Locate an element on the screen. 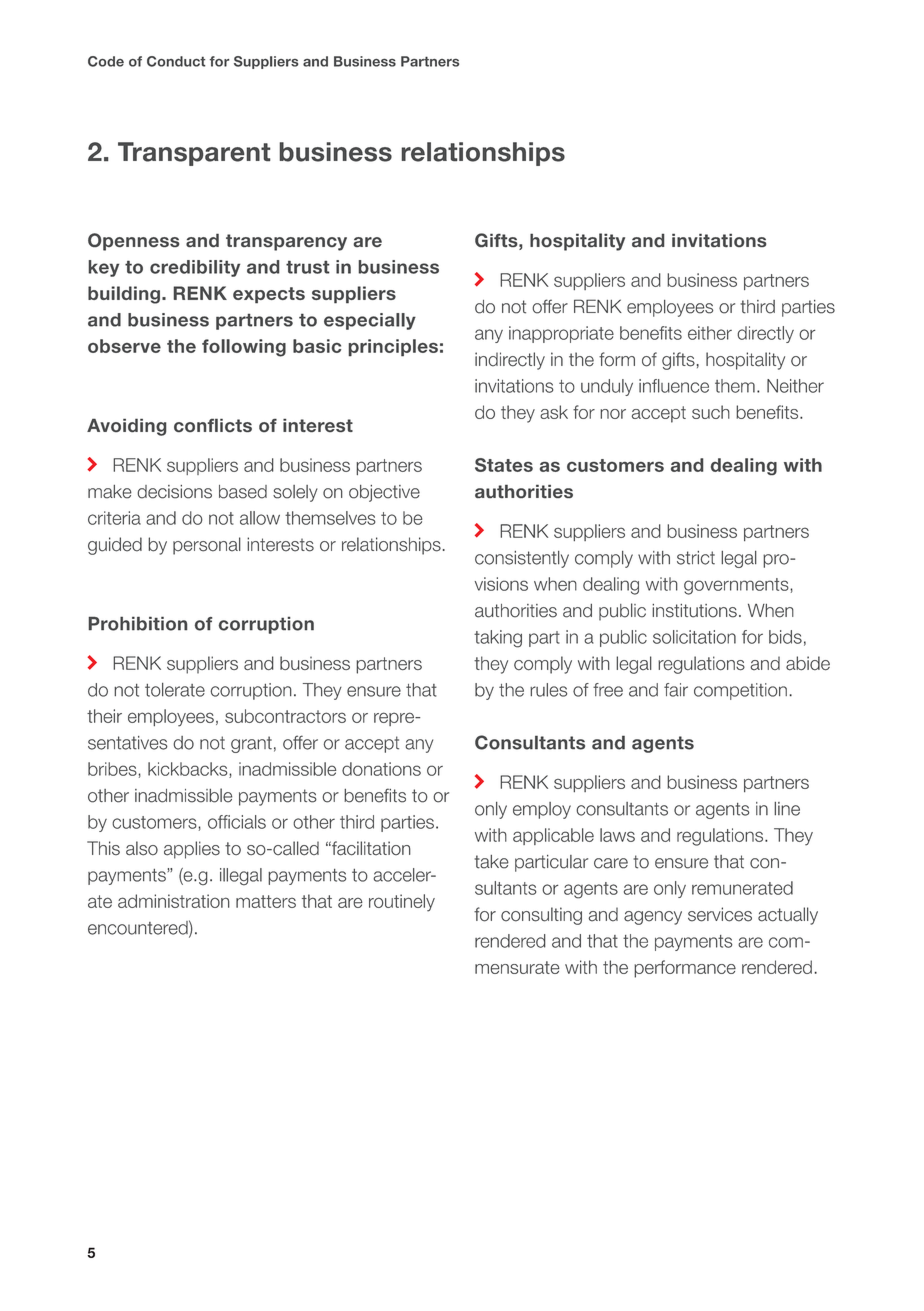  influence is located at coordinates (674, 386).
